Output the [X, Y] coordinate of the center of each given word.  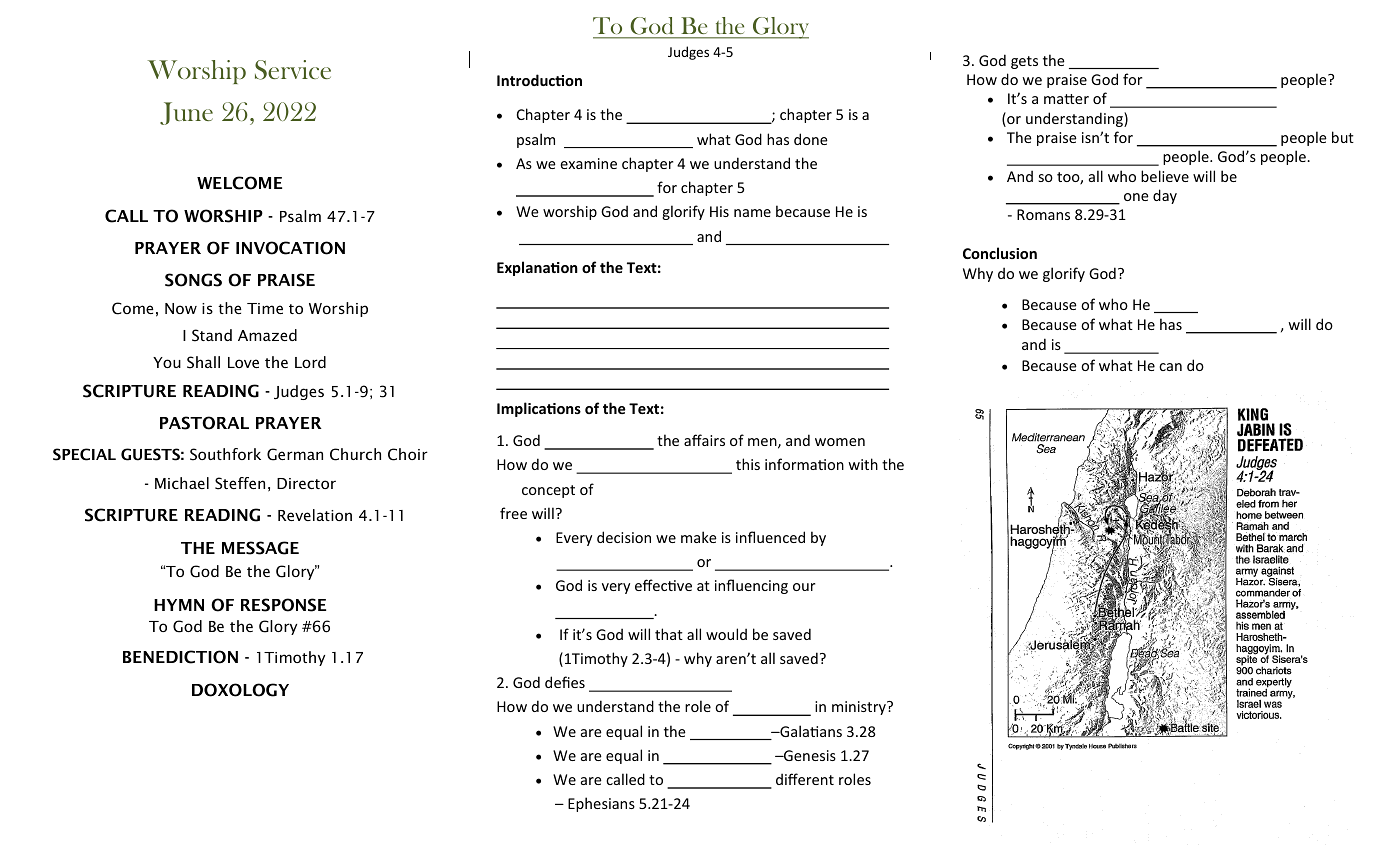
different [805, 779]
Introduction [539, 80]
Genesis [809, 755]
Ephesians [601, 804]
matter [1066, 99]
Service [293, 70]
